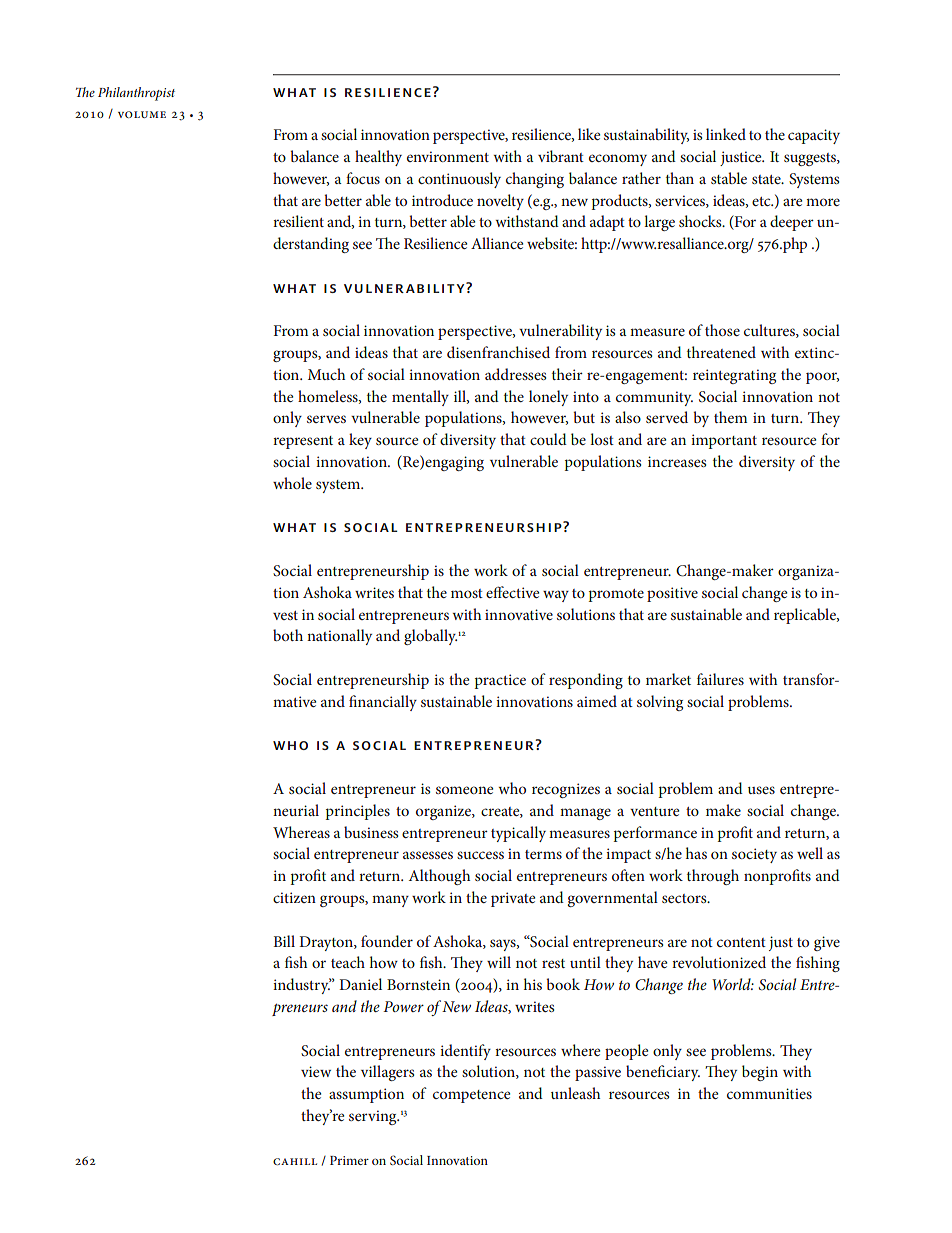 This screenshot has height=1233, width=952. What do you see at coordinates (548, 439) in the screenshot?
I see `could` at bounding box center [548, 439].
